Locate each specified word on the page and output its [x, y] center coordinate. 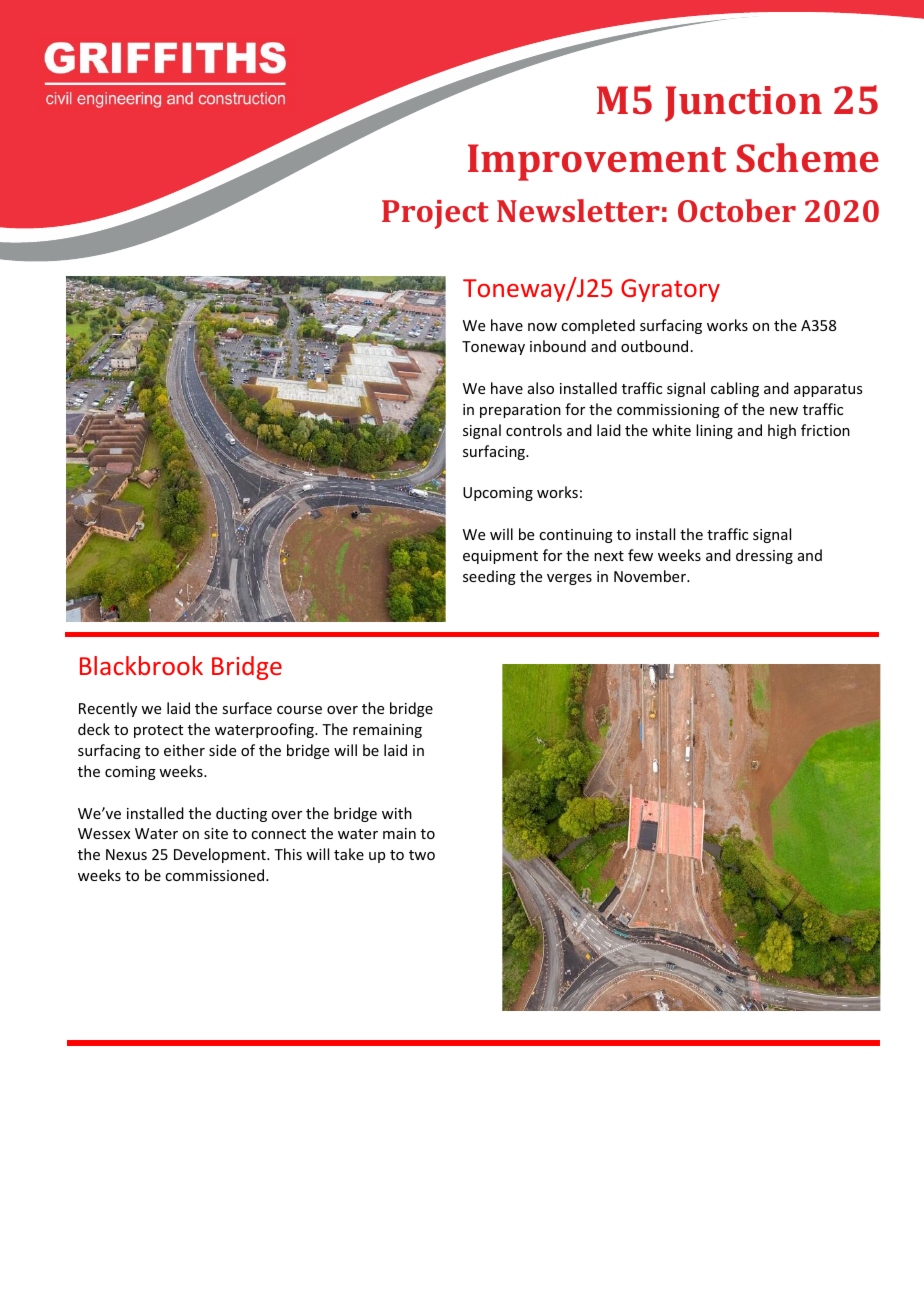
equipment [500, 557]
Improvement [597, 162]
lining [714, 431]
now [542, 327]
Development [221, 855]
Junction [743, 104]
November [651, 576]
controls [534, 430]
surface [247, 708]
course [299, 710]
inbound [558, 346]
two [422, 855]
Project [435, 214]
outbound [654, 346]
